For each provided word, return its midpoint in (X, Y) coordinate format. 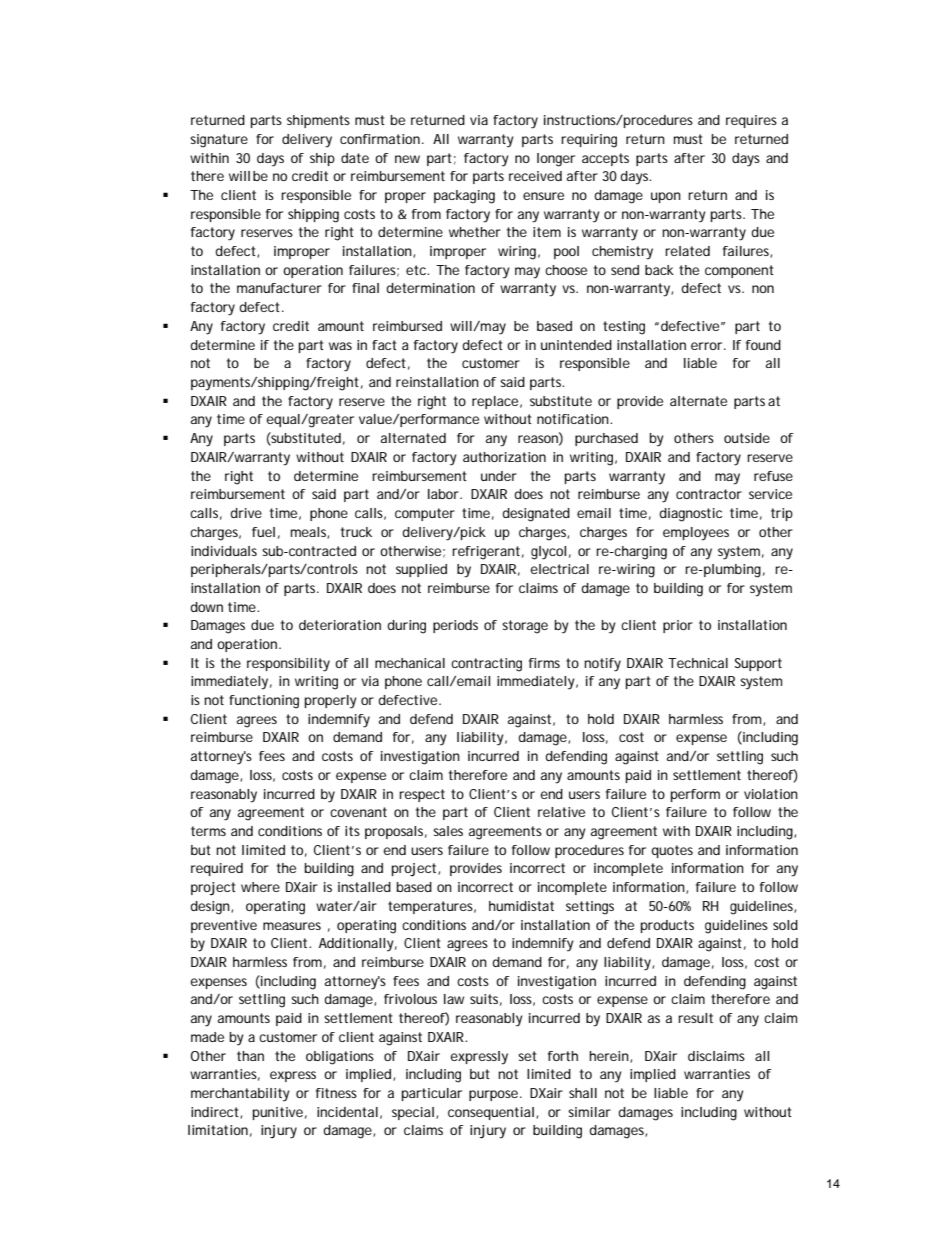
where (260, 887)
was (340, 346)
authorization (504, 457)
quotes (672, 851)
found (763, 345)
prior (678, 626)
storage (525, 627)
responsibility (288, 665)
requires (751, 121)
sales (448, 831)
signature (219, 141)
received (535, 176)
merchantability (240, 1095)
